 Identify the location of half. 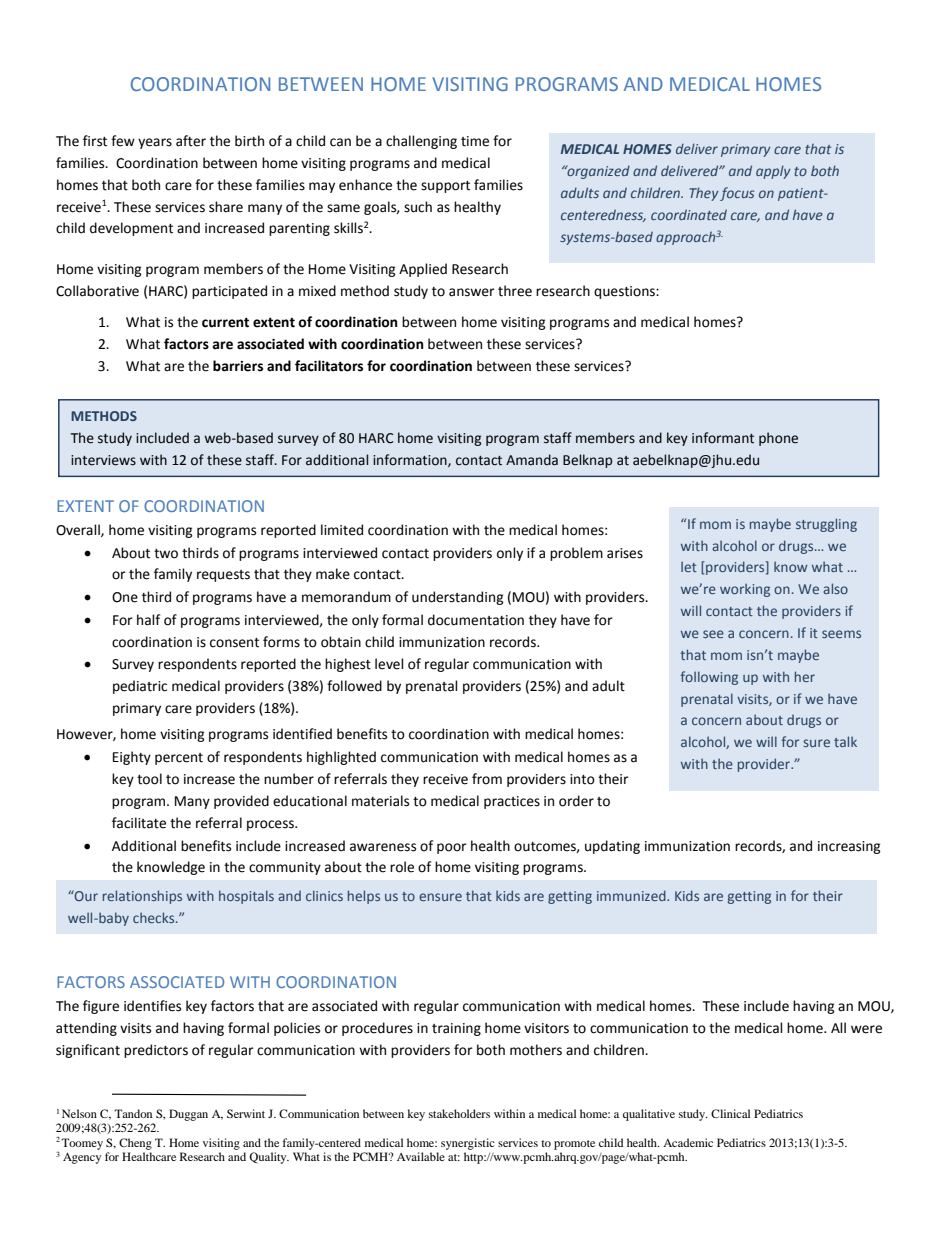
(148, 620).
